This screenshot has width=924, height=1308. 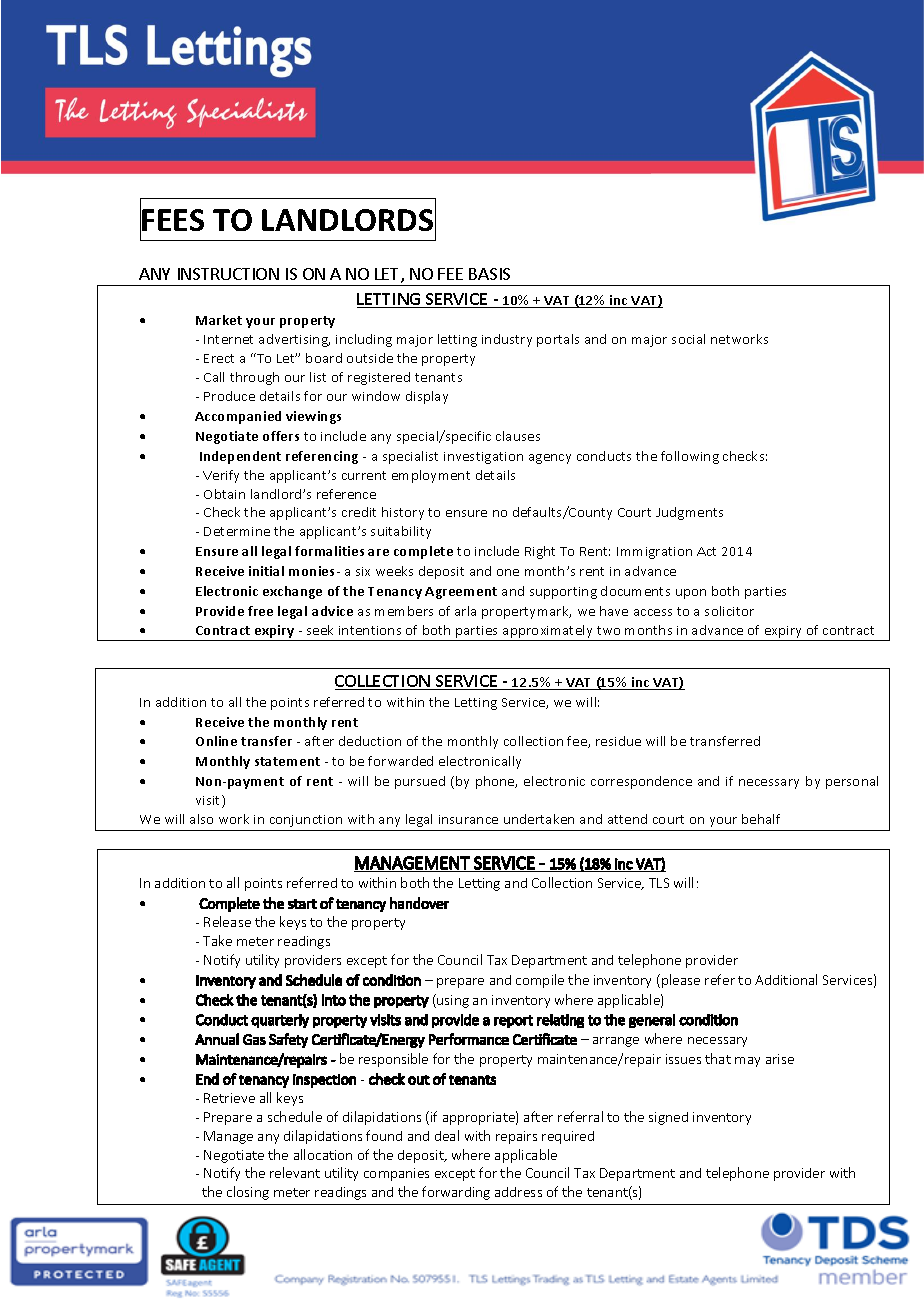 What do you see at coordinates (302, 904) in the screenshot?
I see `start` at bounding box center [302, 904].
